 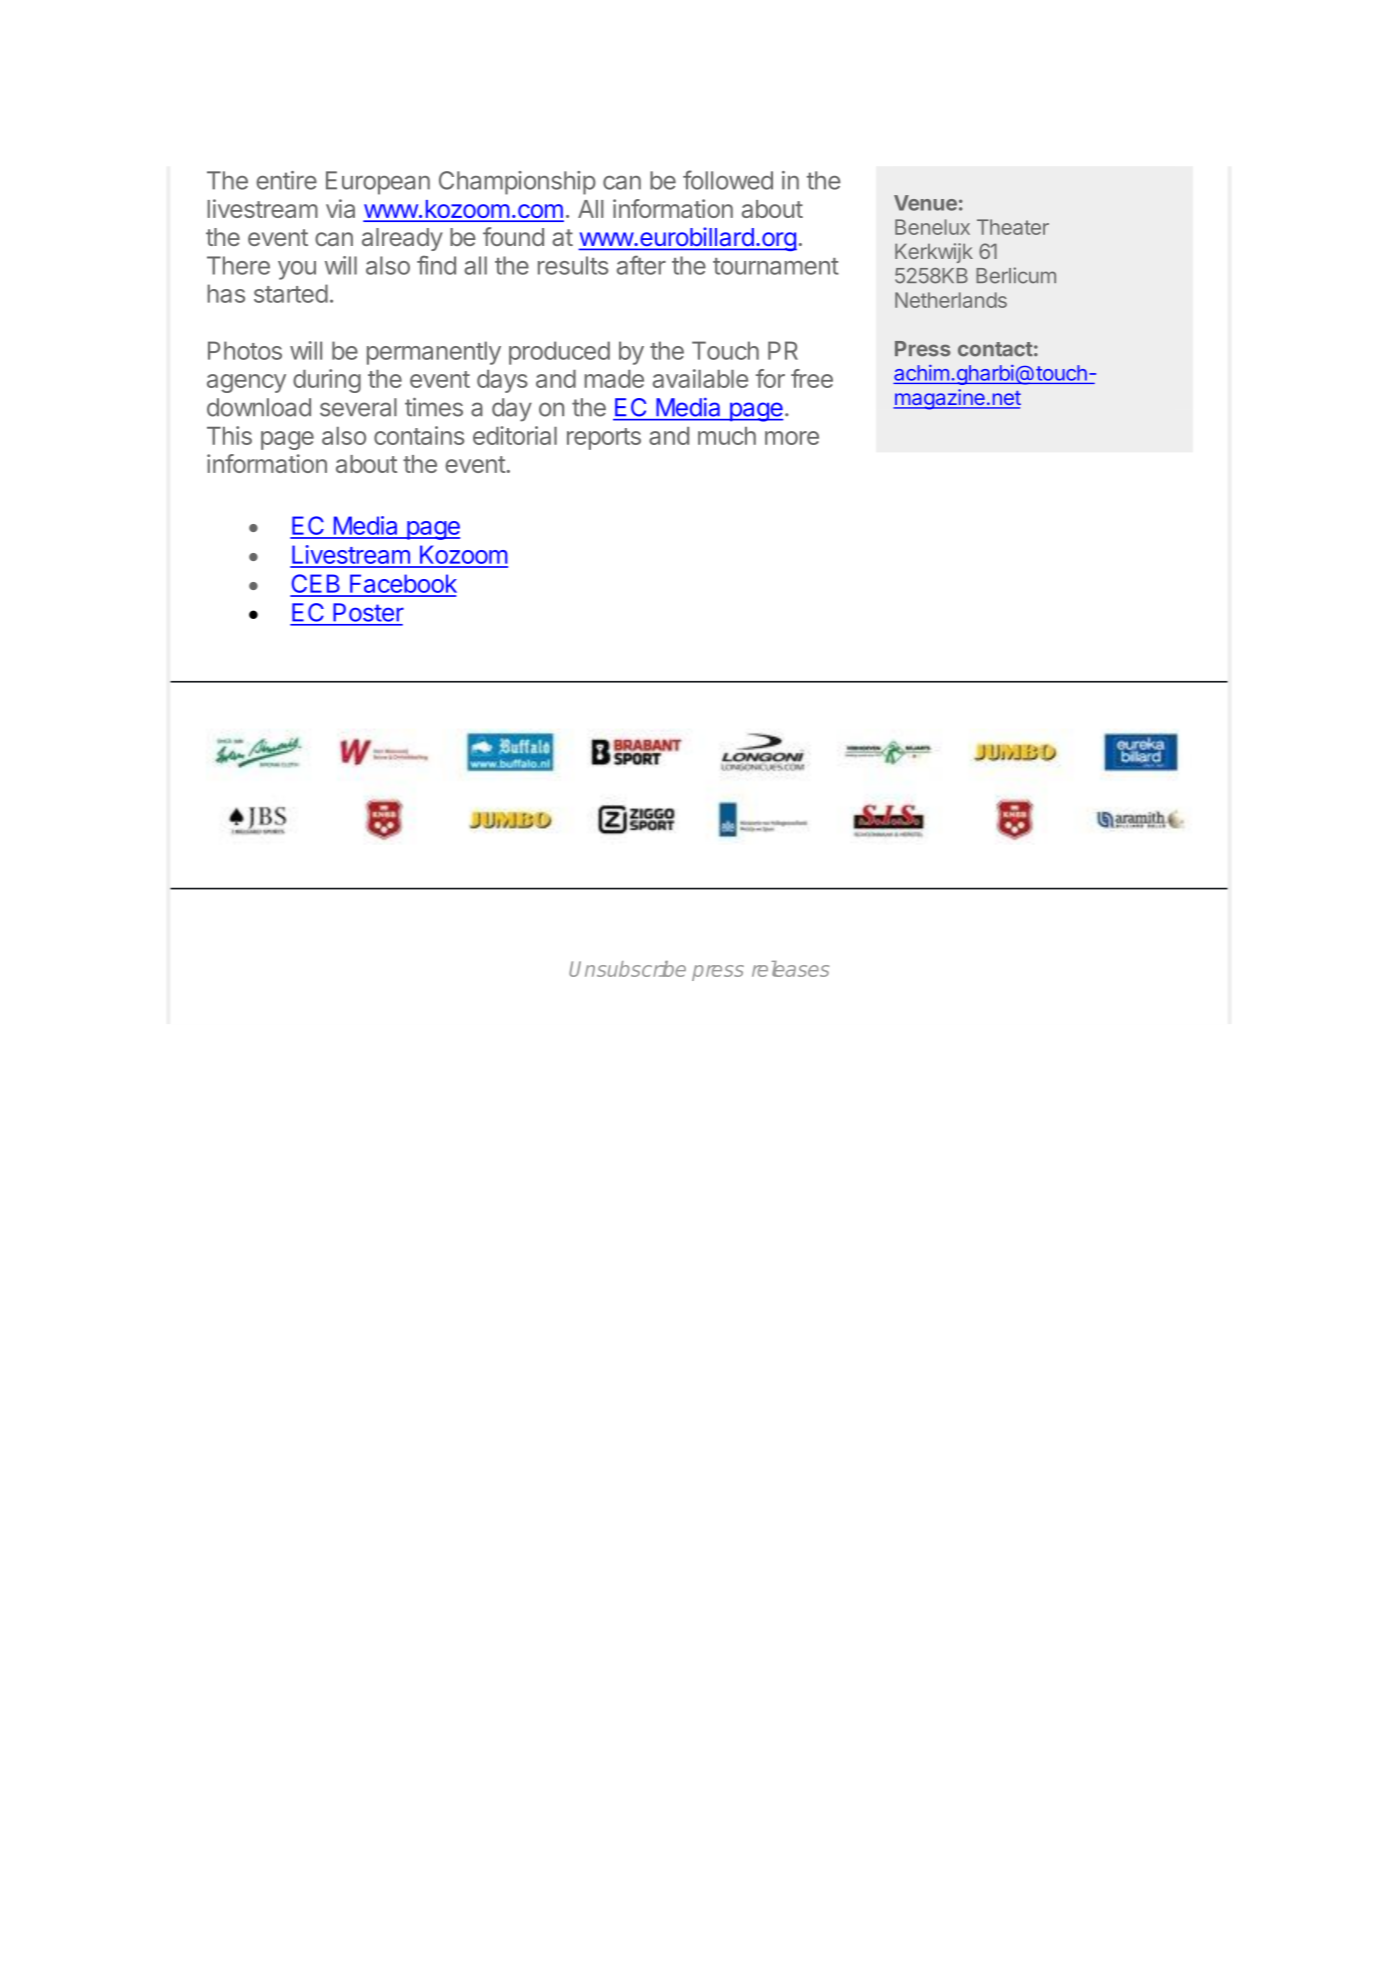 I want to click on reports, so click(x=604, y=439).
